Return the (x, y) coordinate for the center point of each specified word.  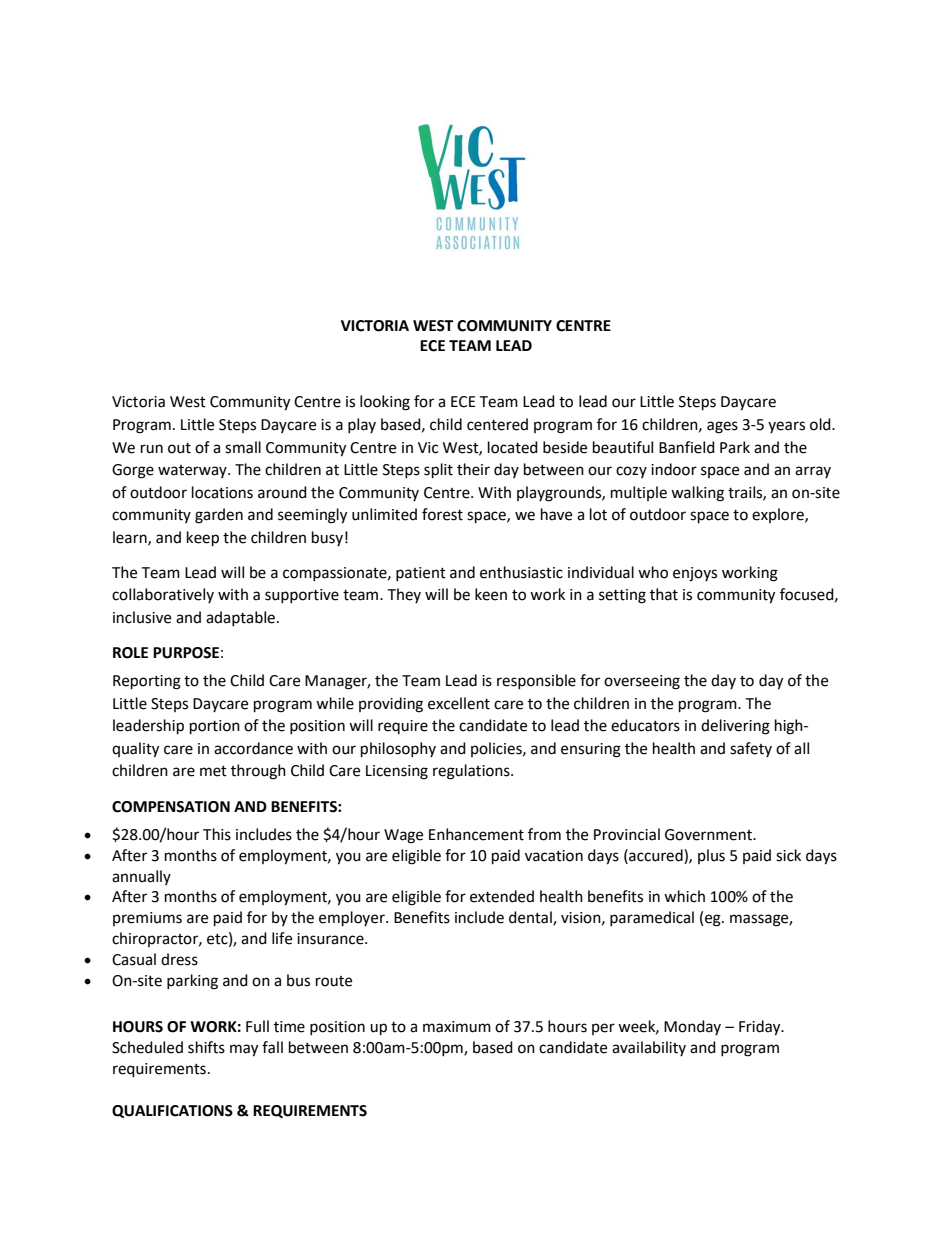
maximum (457, 1027)
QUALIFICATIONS (172, 1111)
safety (751, 749)
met (213, 771)
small (243, 447)
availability (649, 1048)
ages (722, 427)
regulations (472, 772)
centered (497, 424)
